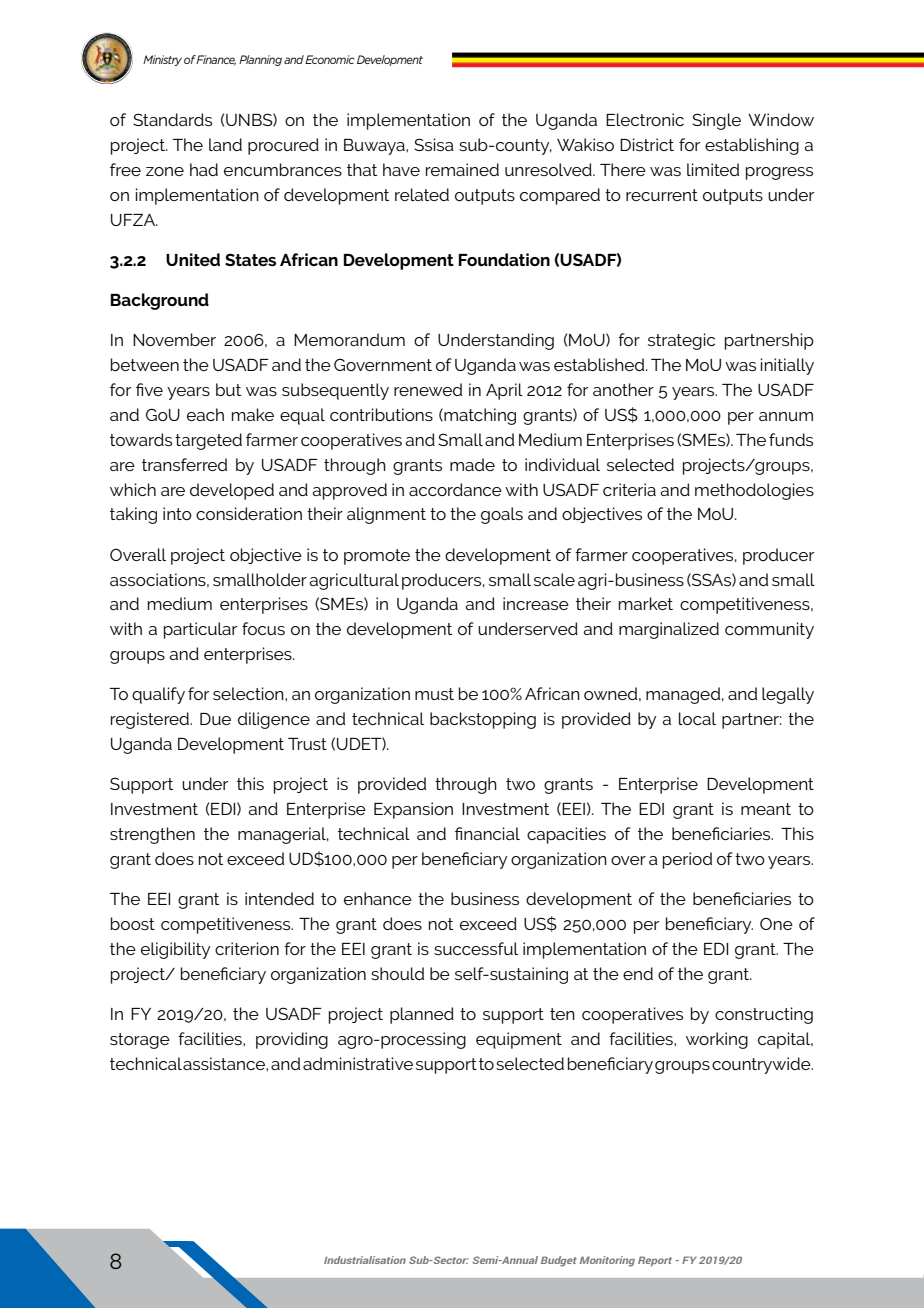 This document has width=924, height=1308. I want to click on goals, so click(502, 515).
